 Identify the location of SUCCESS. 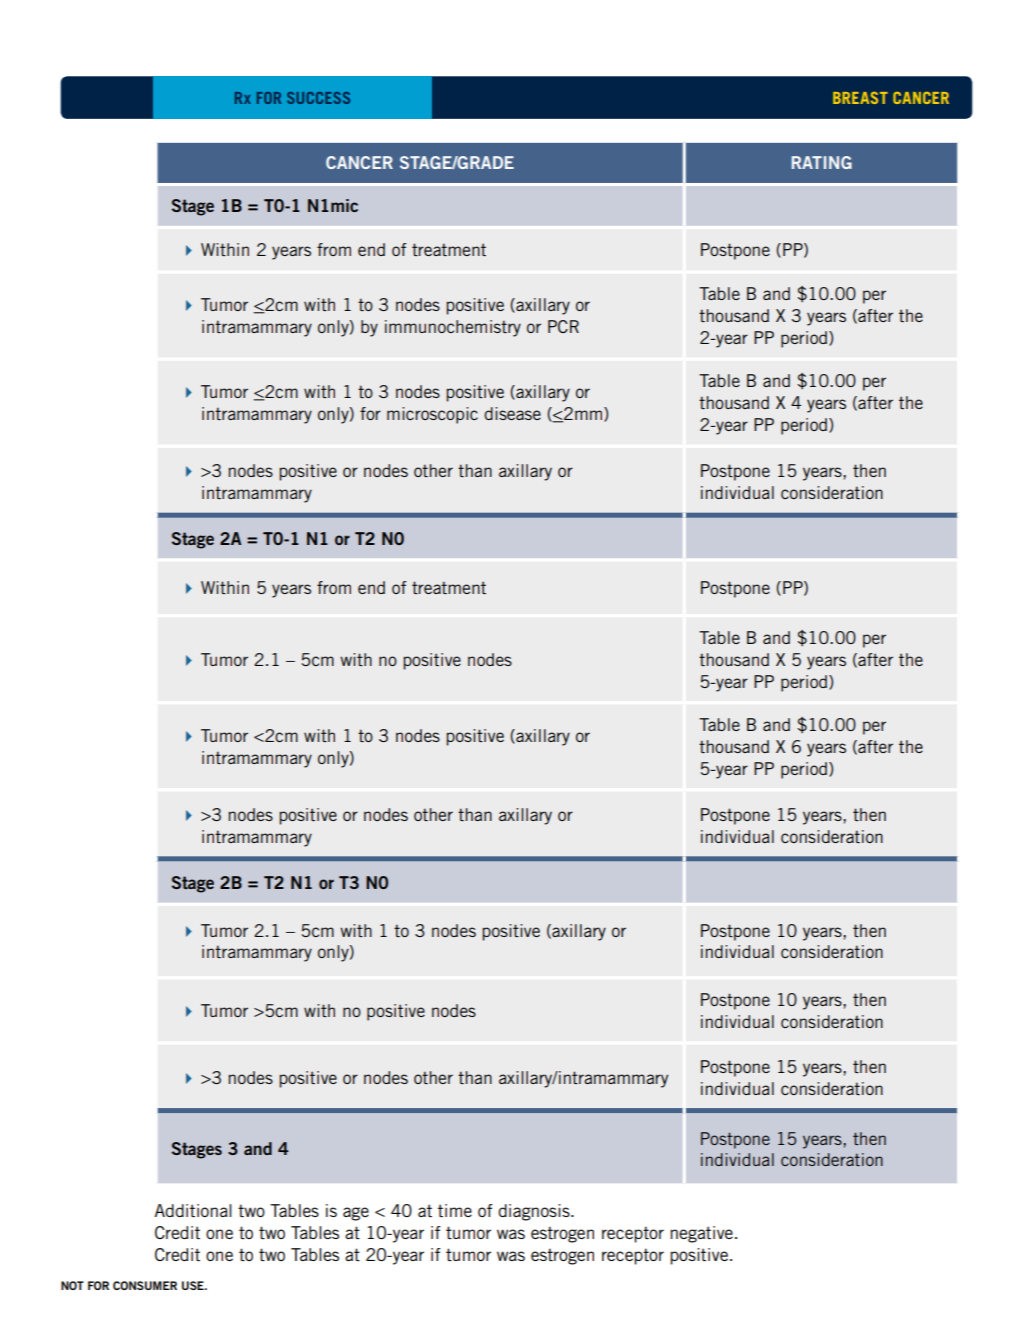
(318, 98).
